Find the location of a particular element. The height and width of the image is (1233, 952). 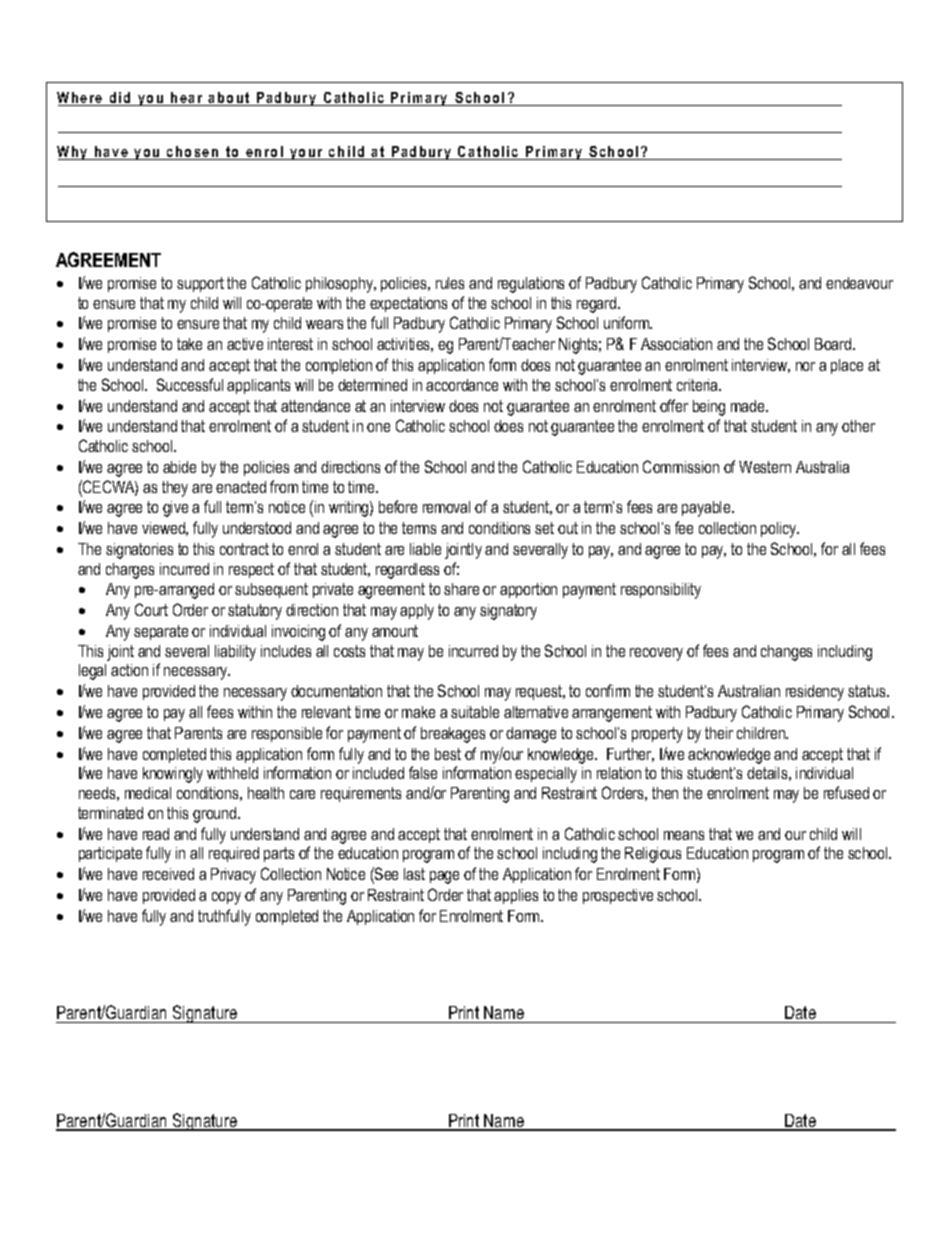

charges is located at coordinates (130, 571).
